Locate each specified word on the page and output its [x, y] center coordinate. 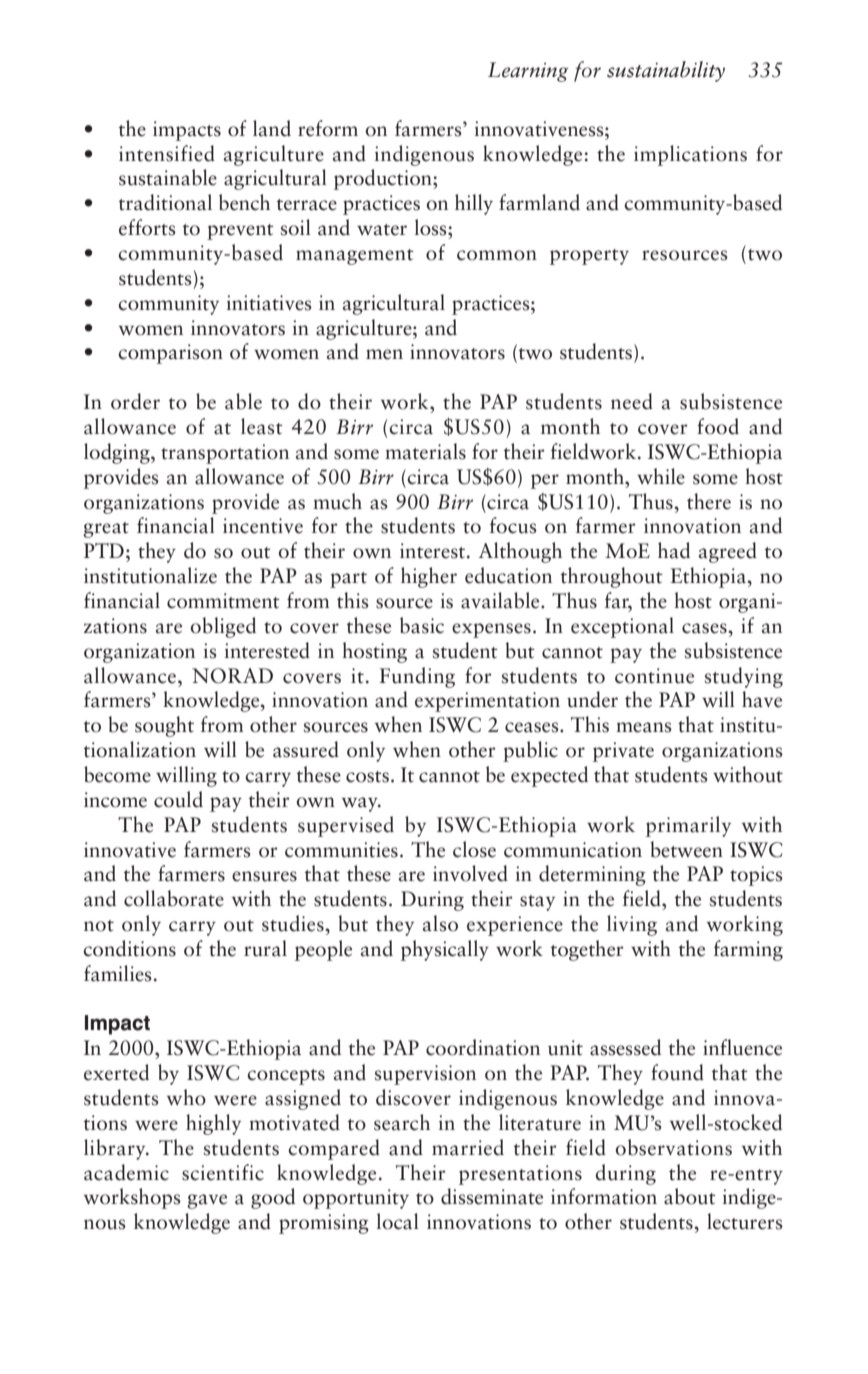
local [397, 1221]
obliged [223, 627]
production [384, 179]
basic [422, 625]
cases [705, 628]
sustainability [666, 71]
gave [207, 1201]
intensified [167, 153]
